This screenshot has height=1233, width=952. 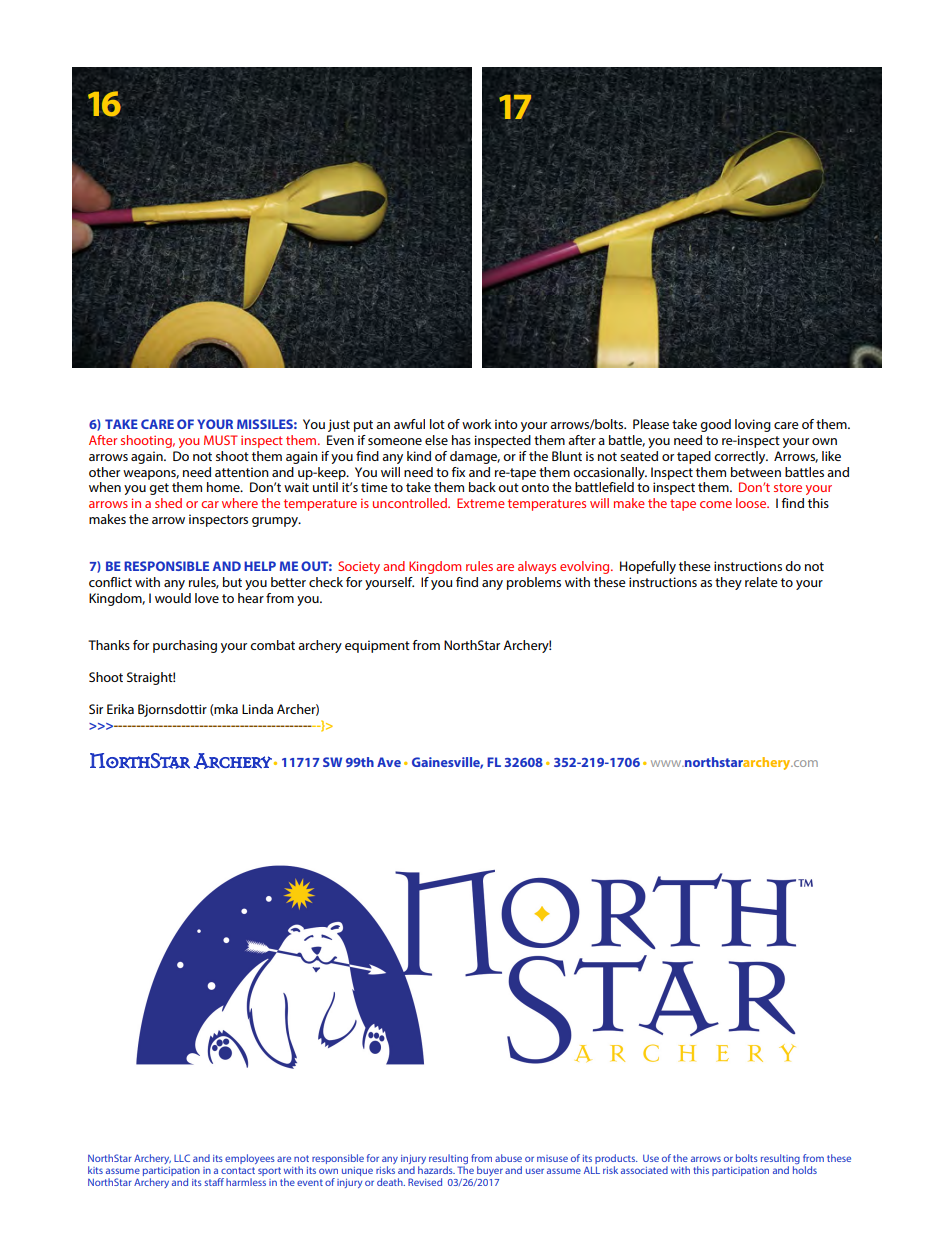 I want to click on equipment, so click(x=377, y=646).
